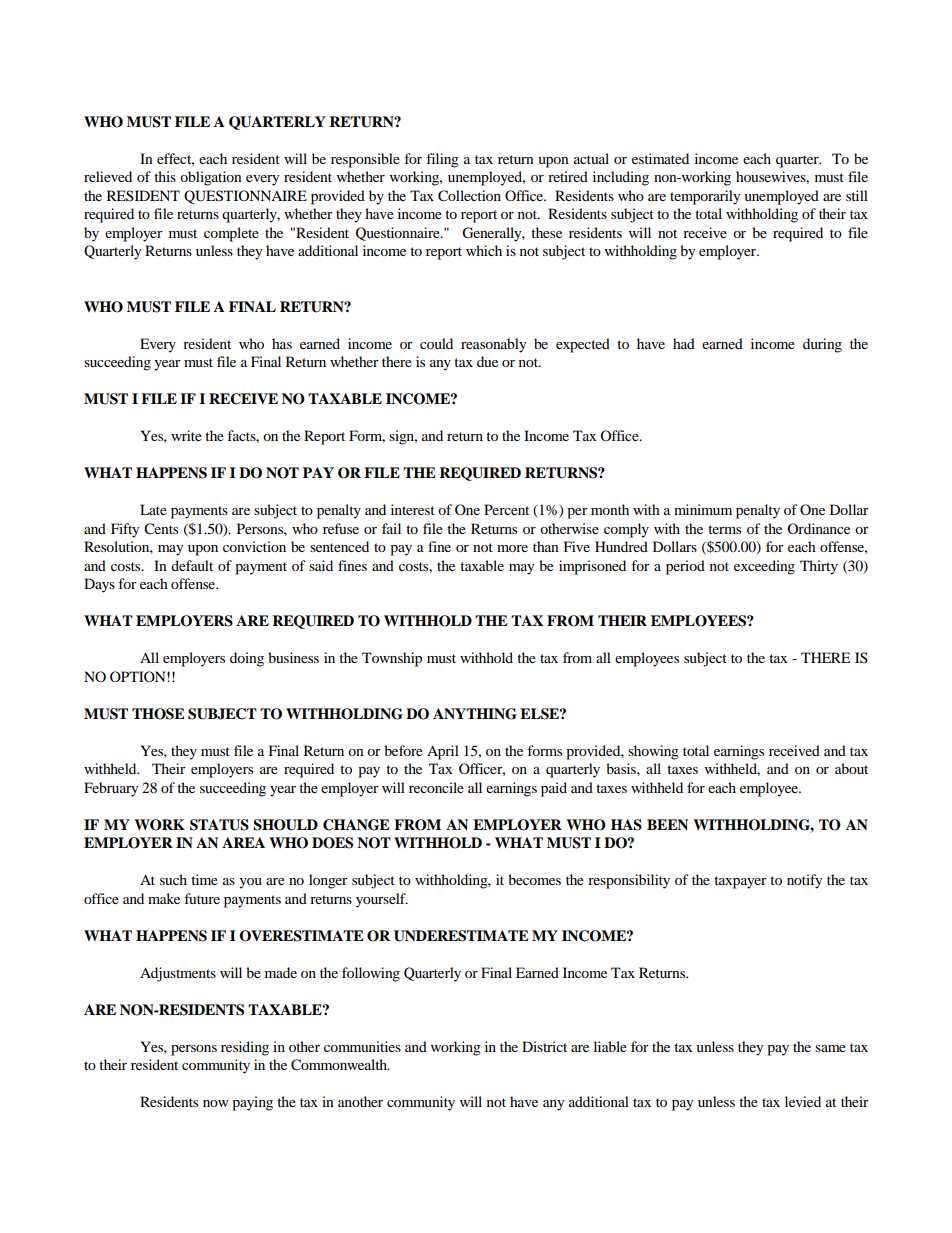 The width and height of the image is (952, 1233). I want to click on minimum, so click(703, 509).
